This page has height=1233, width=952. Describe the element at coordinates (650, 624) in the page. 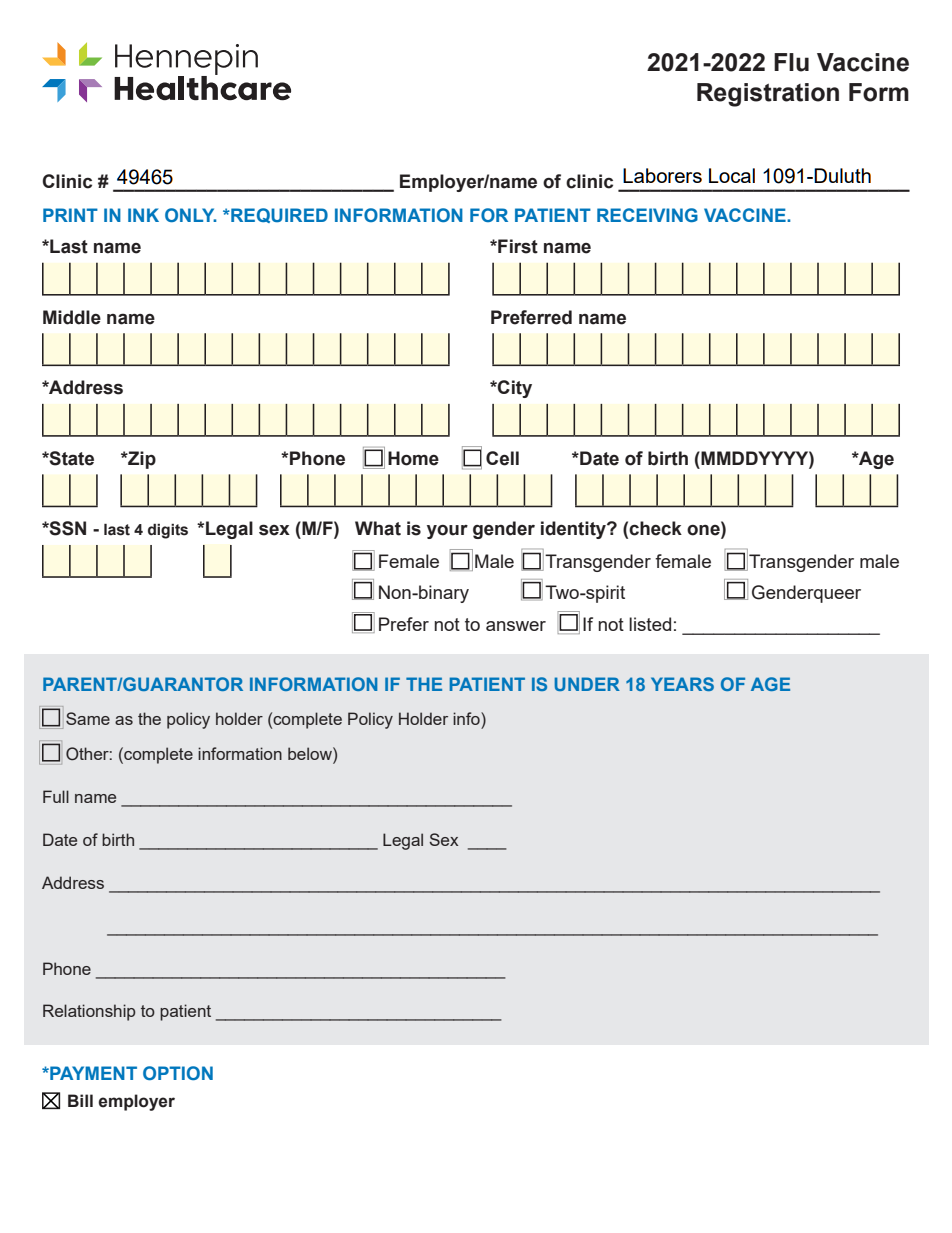

I see `listed` at that location.
